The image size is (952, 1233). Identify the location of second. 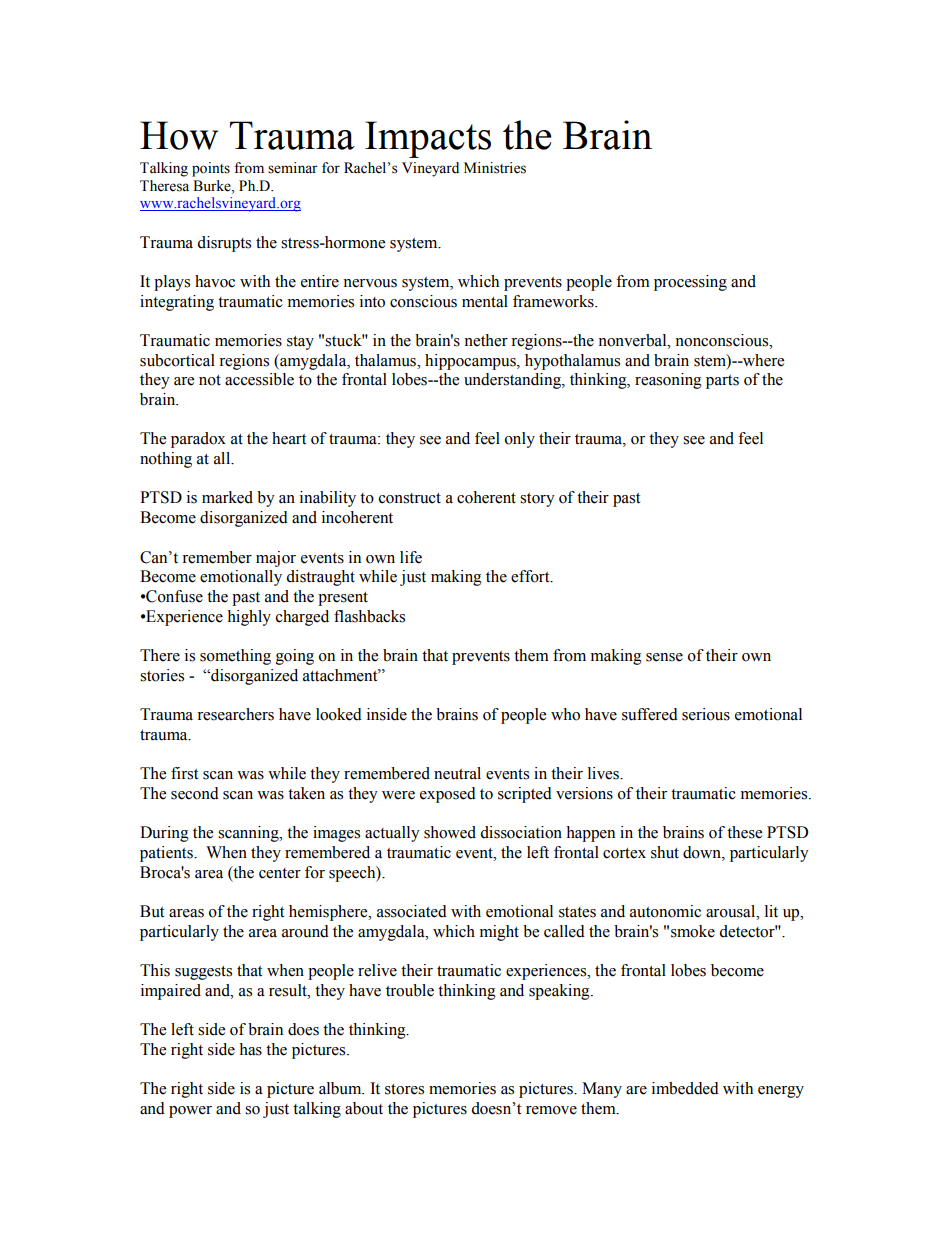
(195, 793).
